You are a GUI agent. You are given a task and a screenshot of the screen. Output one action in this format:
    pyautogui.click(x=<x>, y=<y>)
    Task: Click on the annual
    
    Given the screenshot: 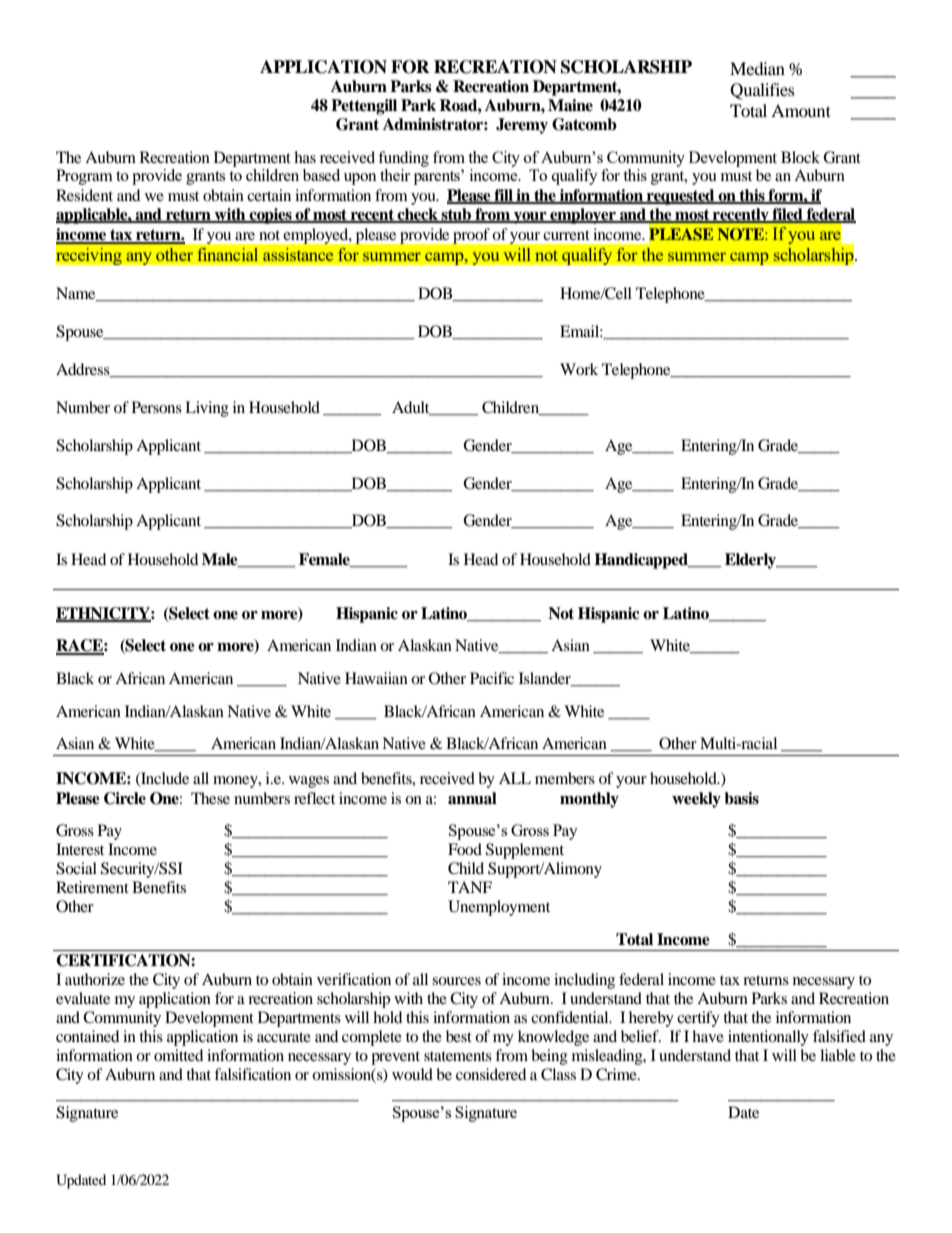 What is the action you would take?
    pyautogui.click(x=472, y=798)
